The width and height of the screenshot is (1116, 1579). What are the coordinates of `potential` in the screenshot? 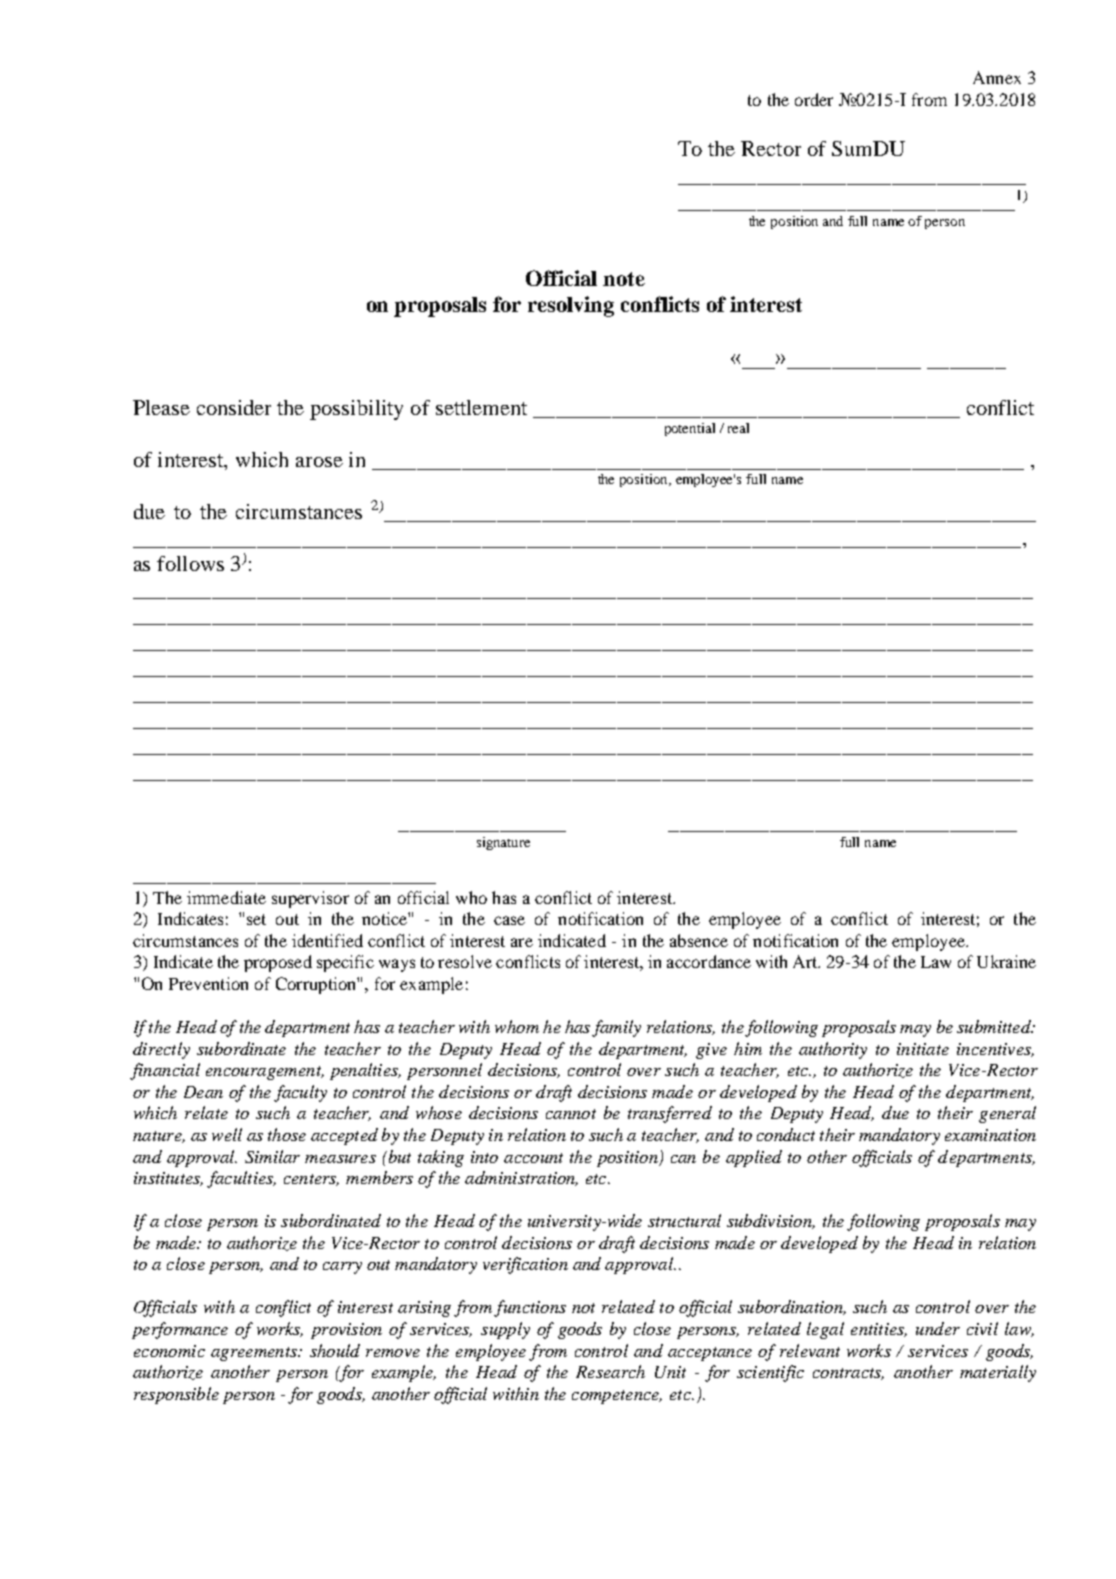 It's located at (690, 429).
